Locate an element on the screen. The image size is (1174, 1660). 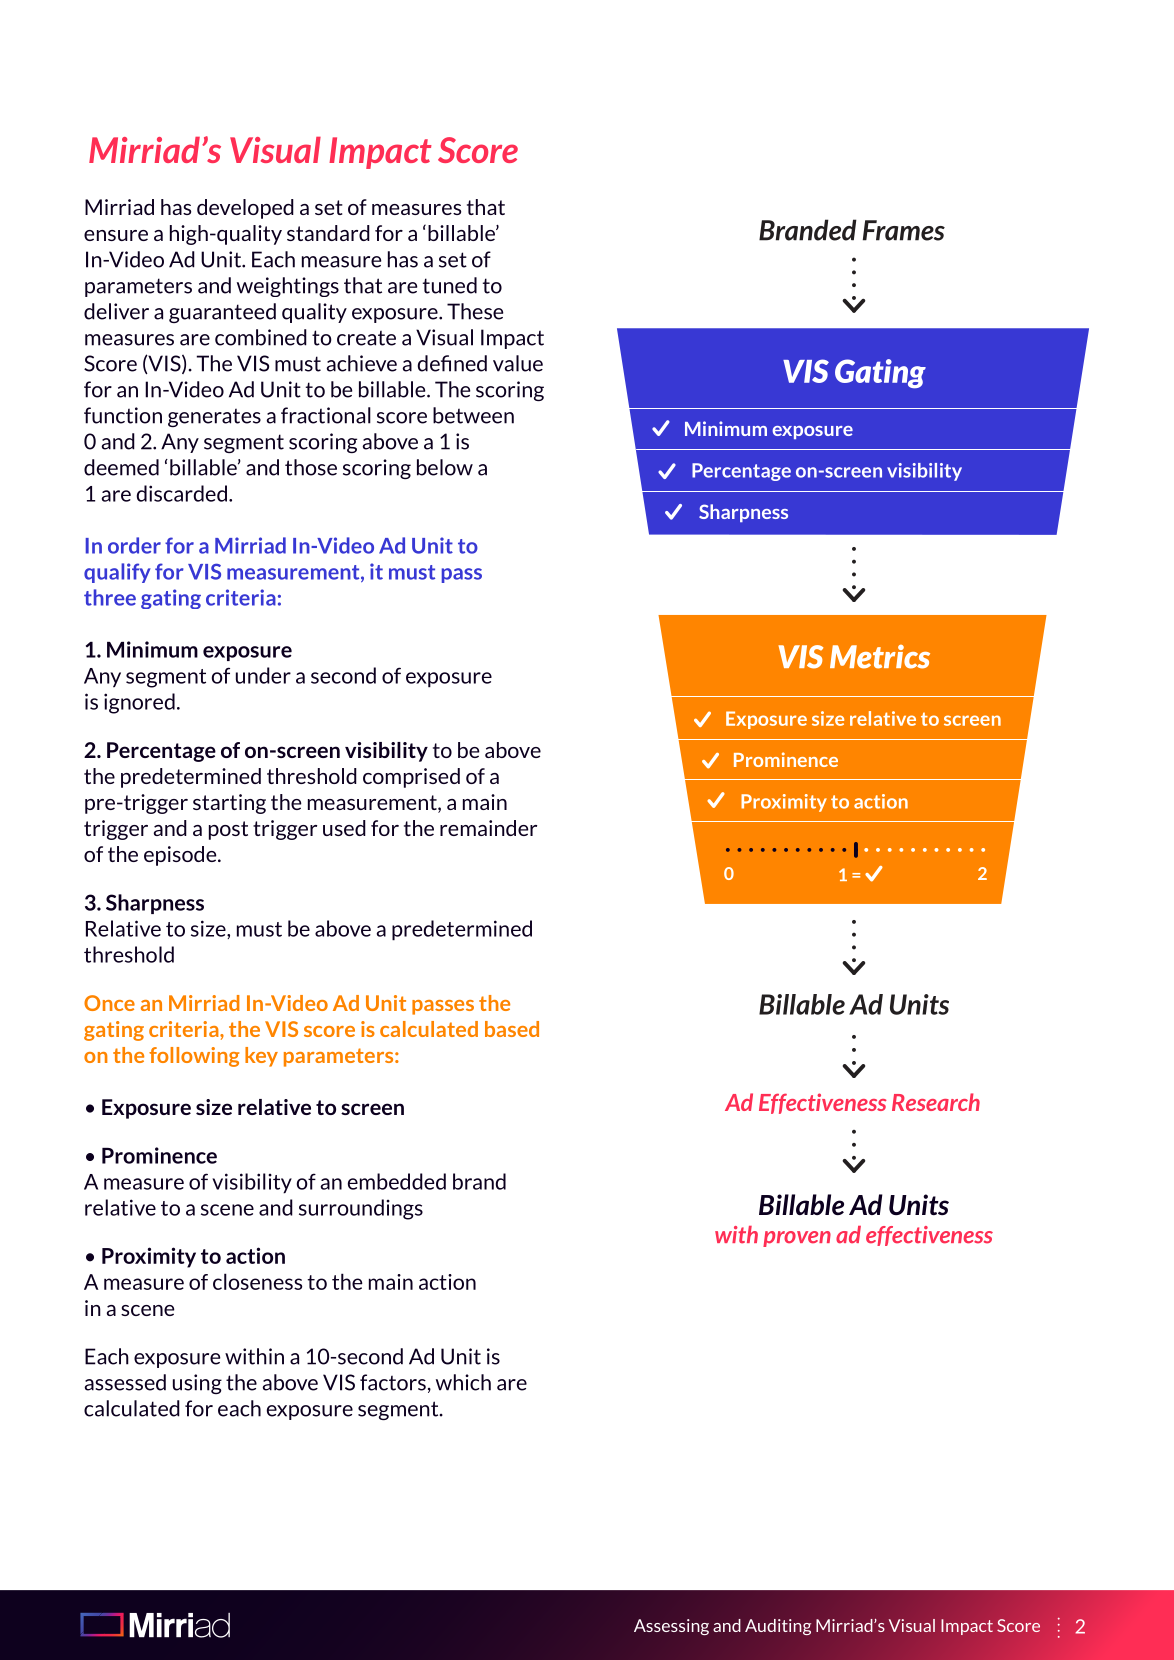
using is located at coordinates (197, 1384).
